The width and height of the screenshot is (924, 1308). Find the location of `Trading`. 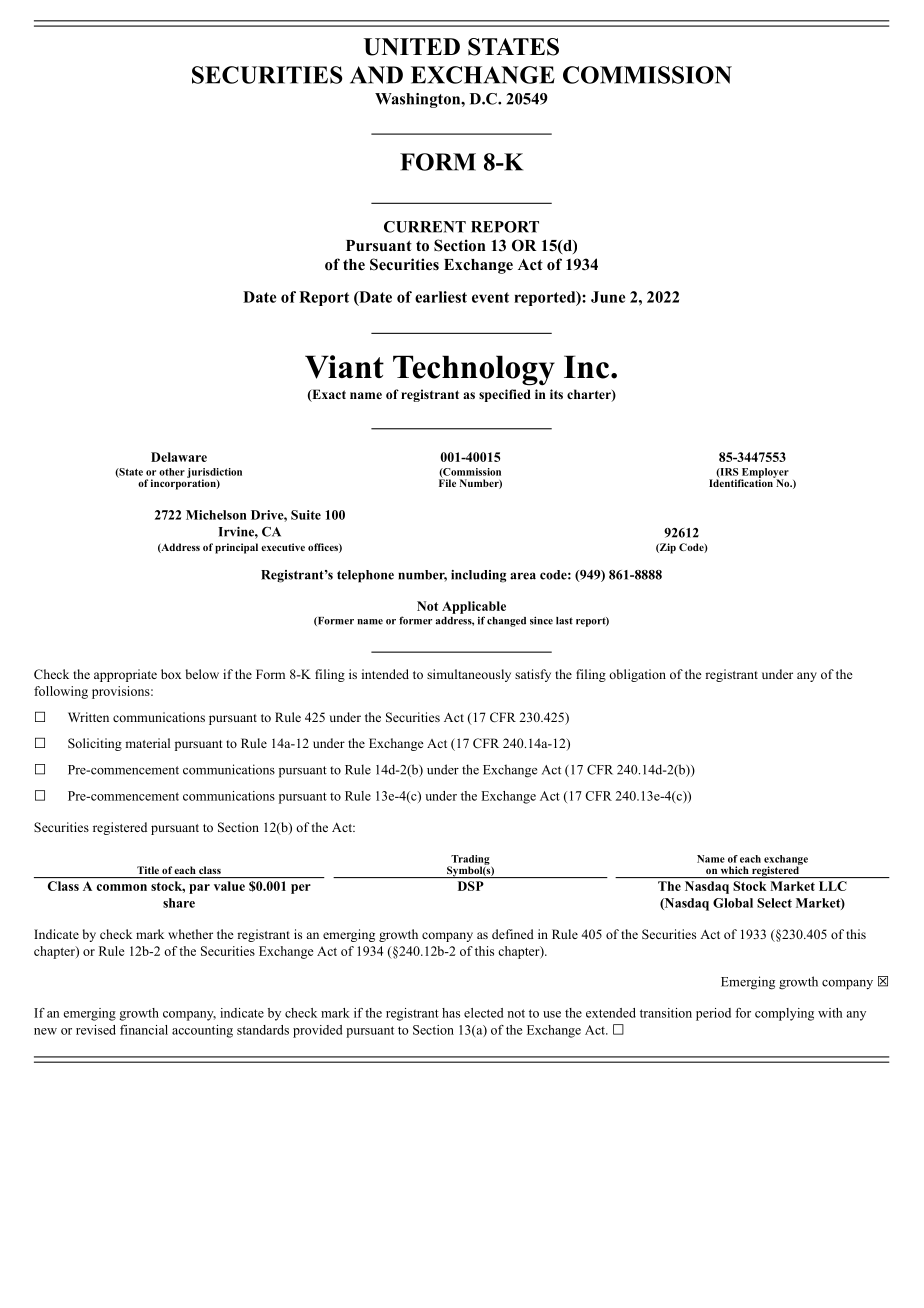

Trading is located at coordinates (470, 861).
